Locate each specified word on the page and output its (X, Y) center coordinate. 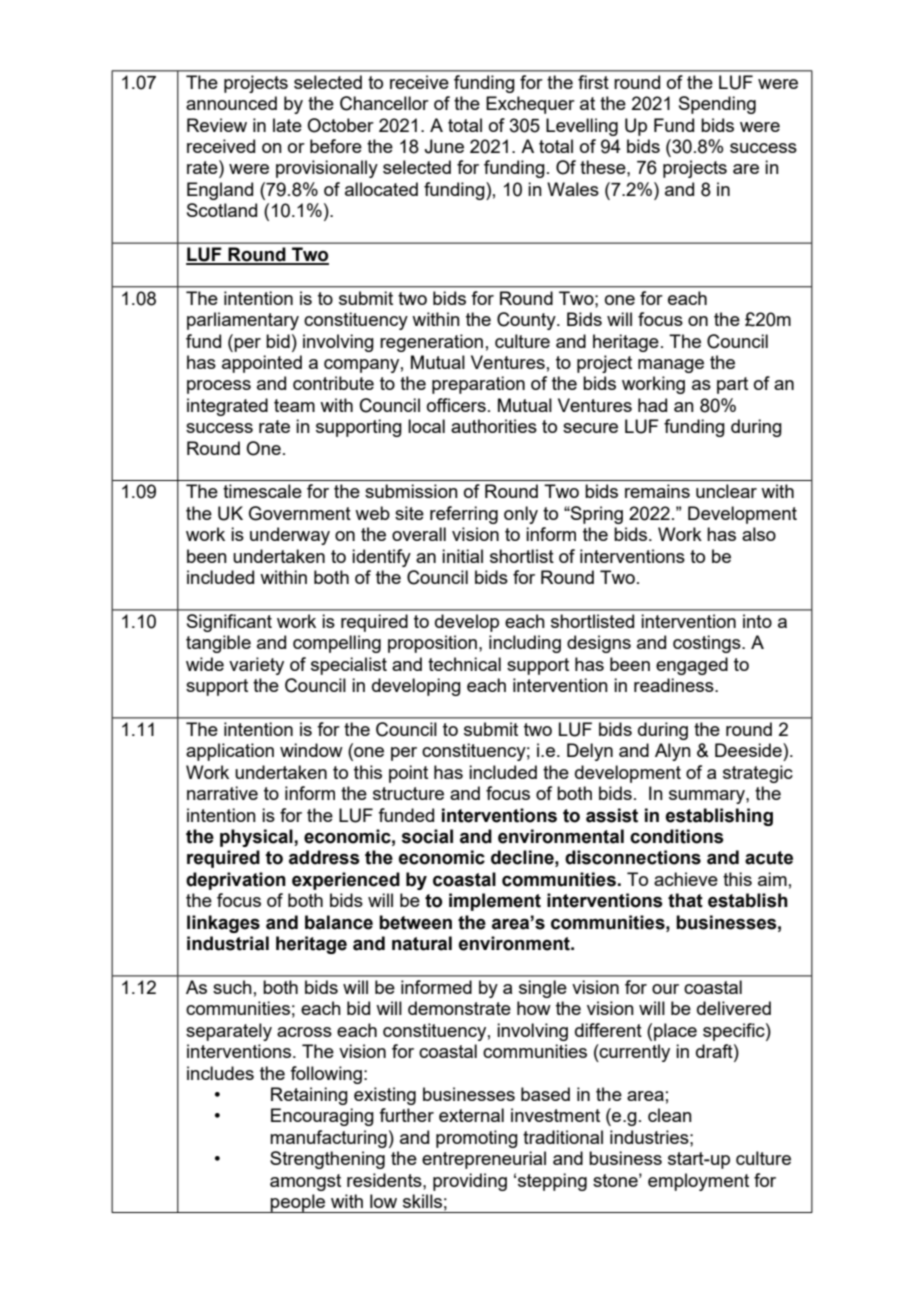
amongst (305, 1182)
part (732, 385)
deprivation (236, 881)
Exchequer (530, 105)
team (294, 405)
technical (464, 664)
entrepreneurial (484, 1160)
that (685, 900)
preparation (478, 385)
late (287, 125)
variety (256, 666)
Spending (717, 105)
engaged (692, 666)
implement (495, 902)
